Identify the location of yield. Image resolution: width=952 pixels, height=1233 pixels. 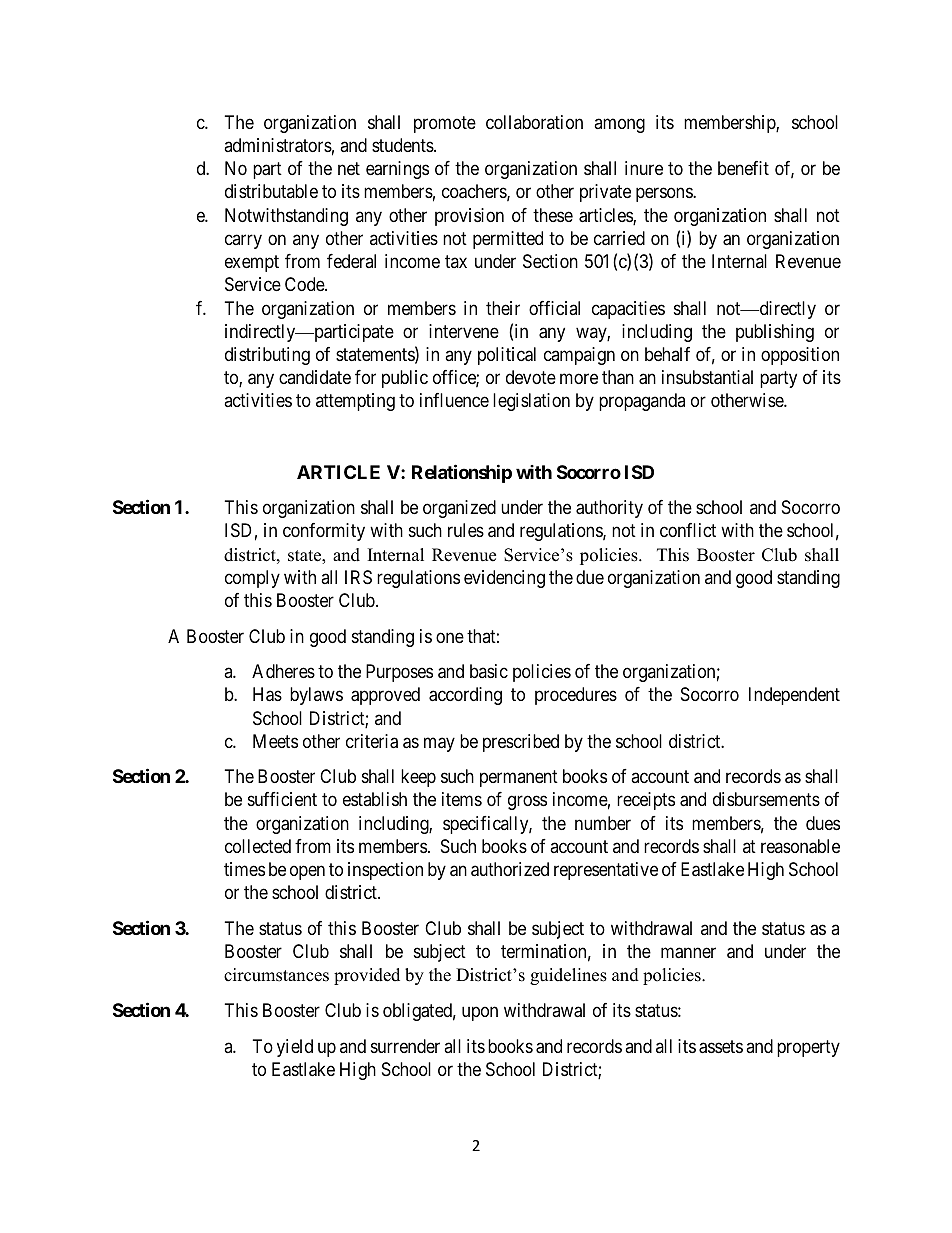
(295, 1048).
